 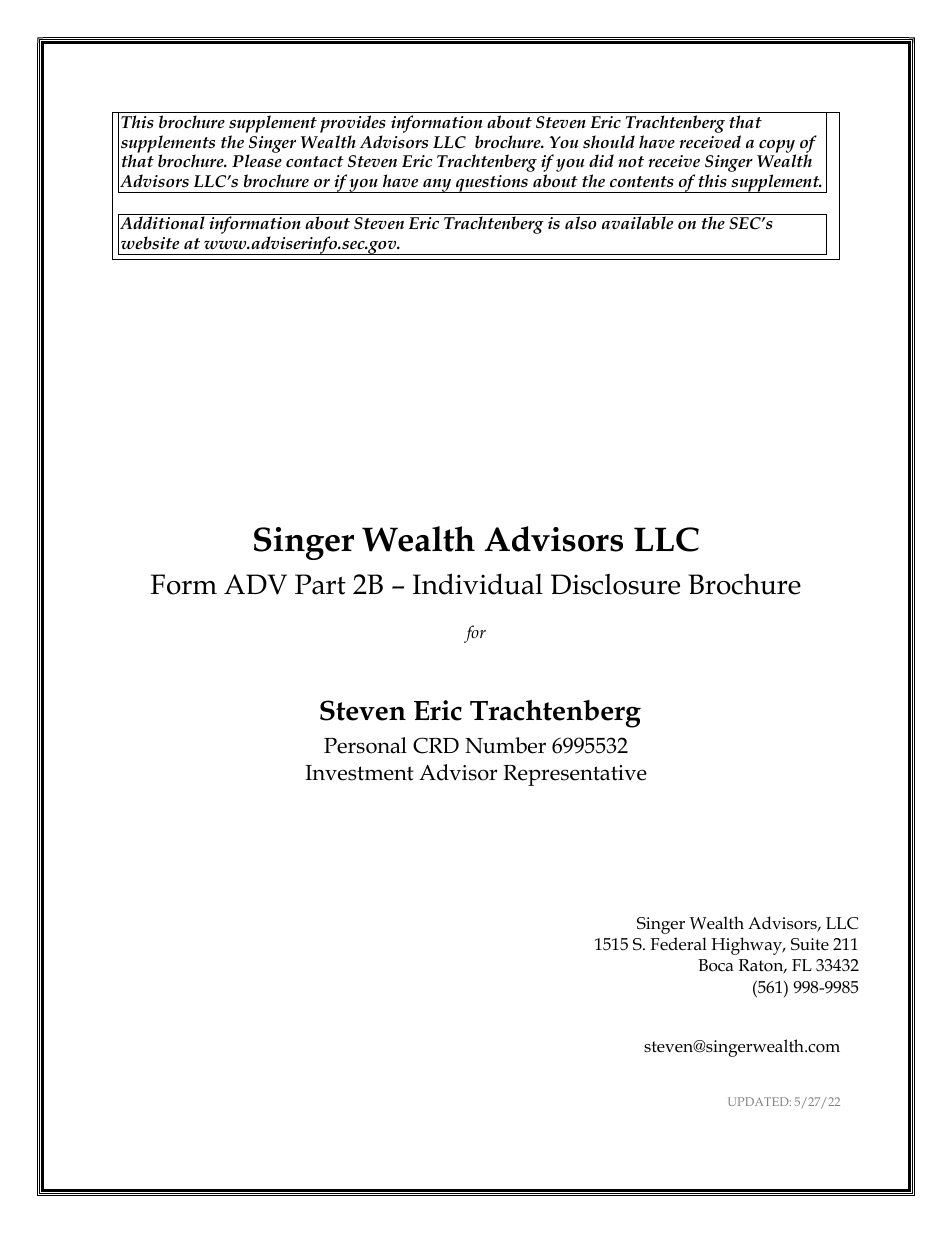 I want to click on Number, so click(x=505, y=745).
